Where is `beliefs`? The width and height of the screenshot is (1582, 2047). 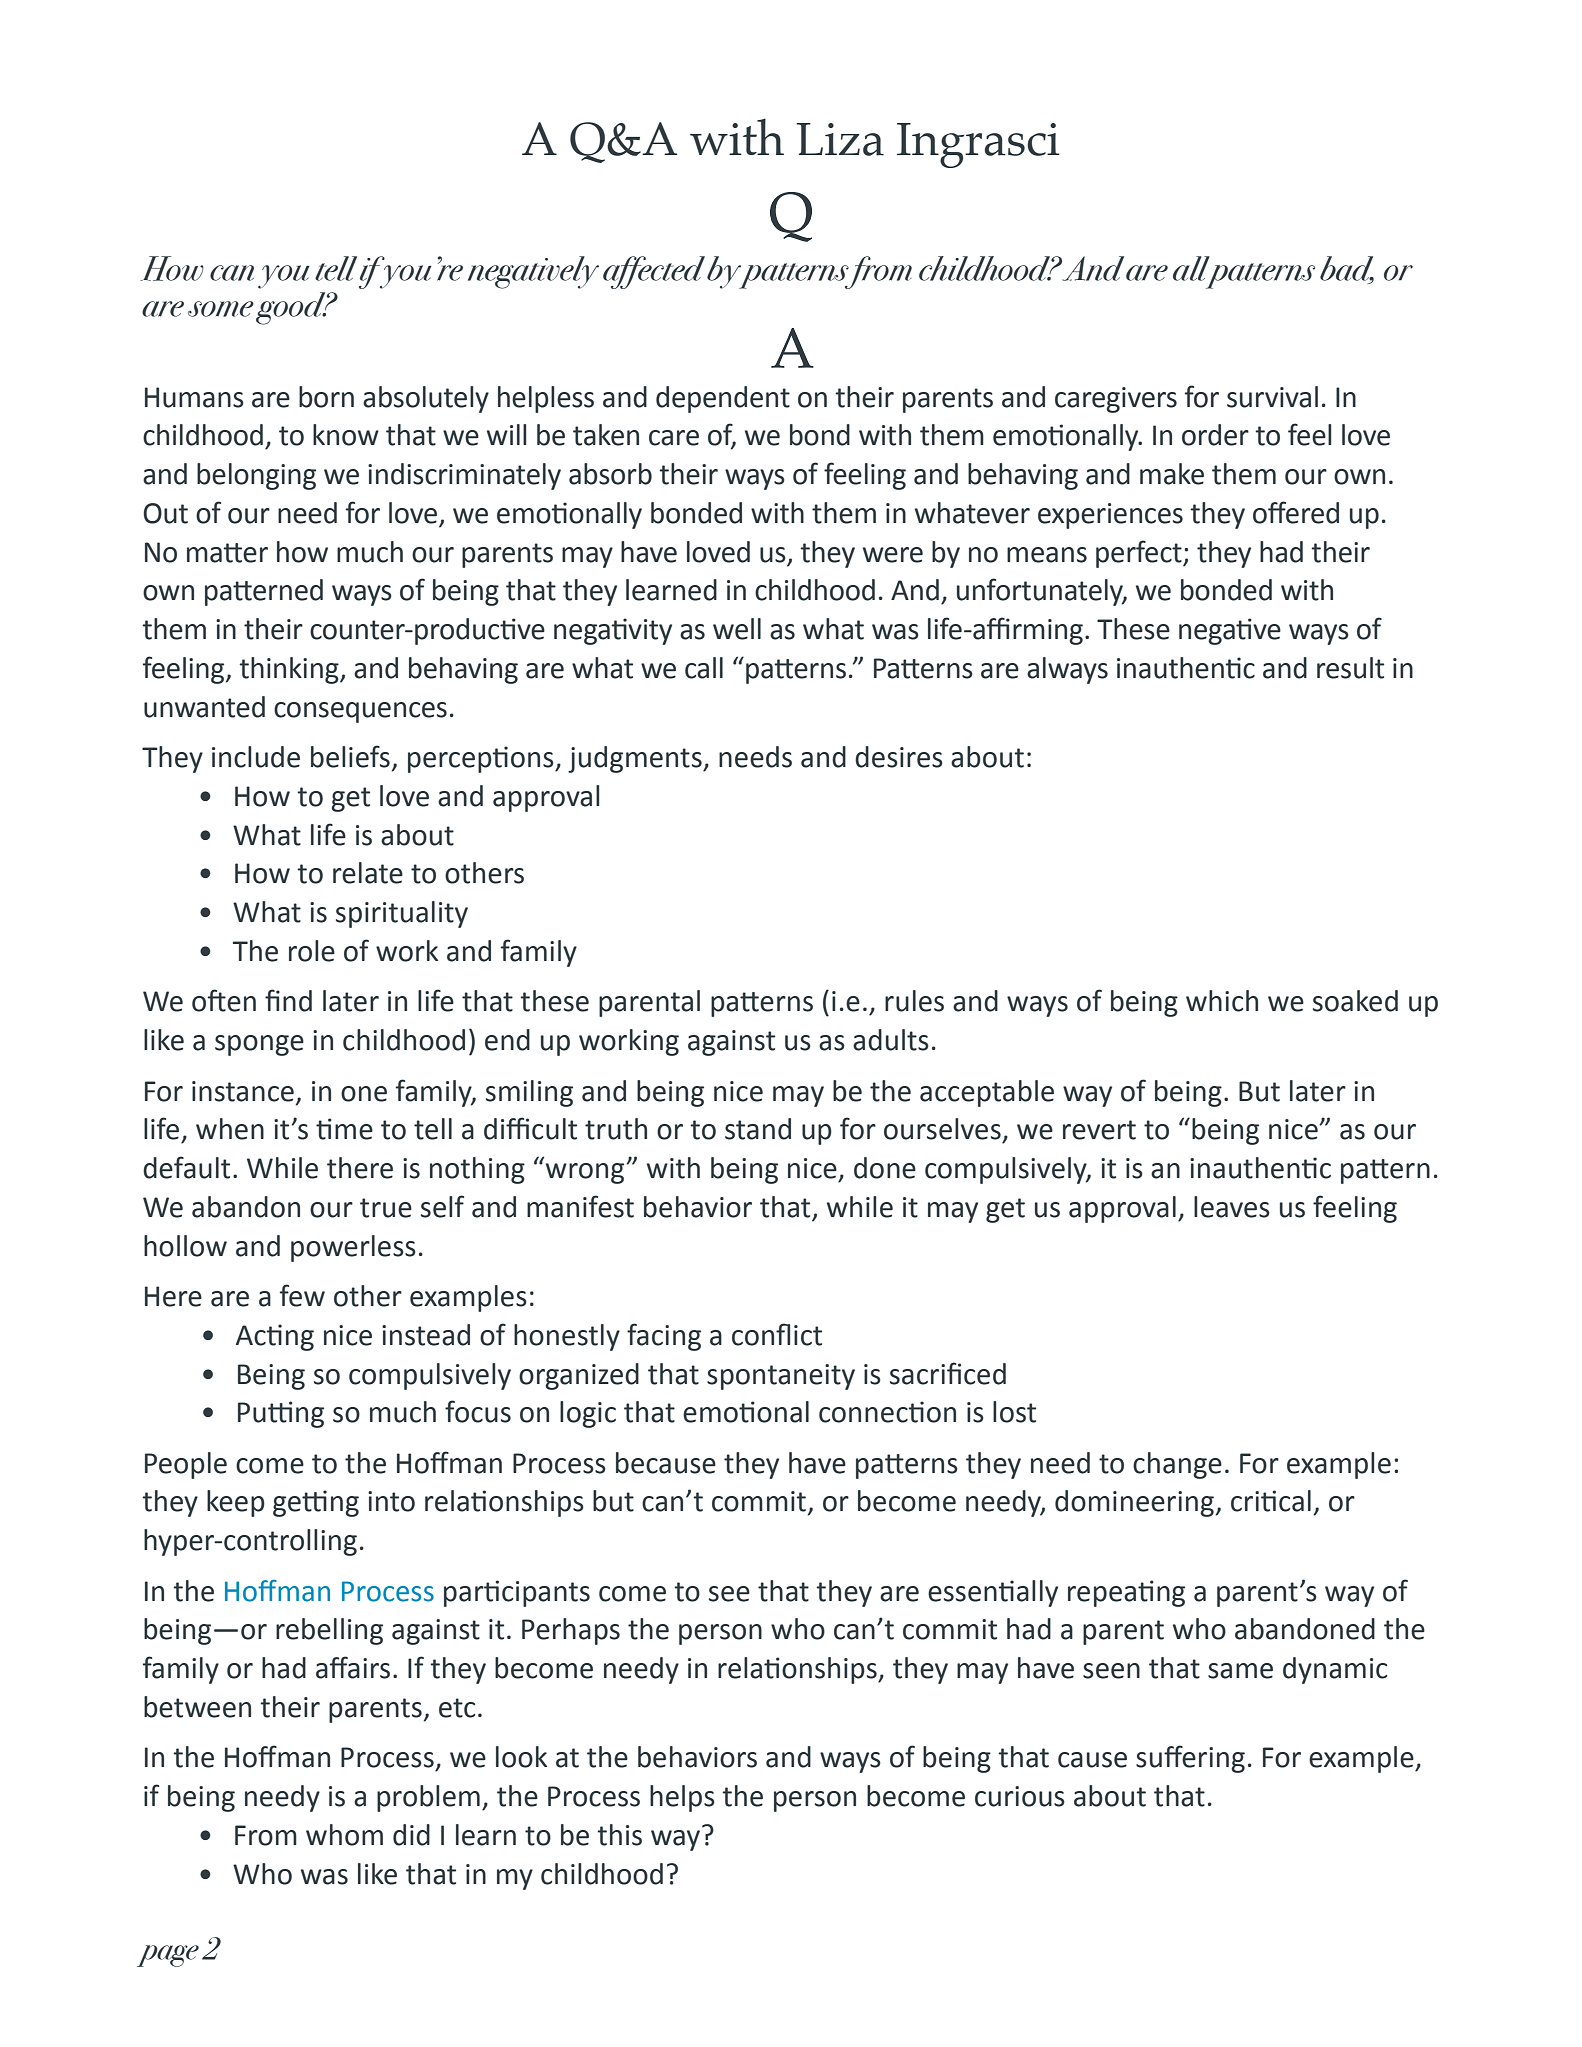 beliefs is located at coordinates (350, 756).
